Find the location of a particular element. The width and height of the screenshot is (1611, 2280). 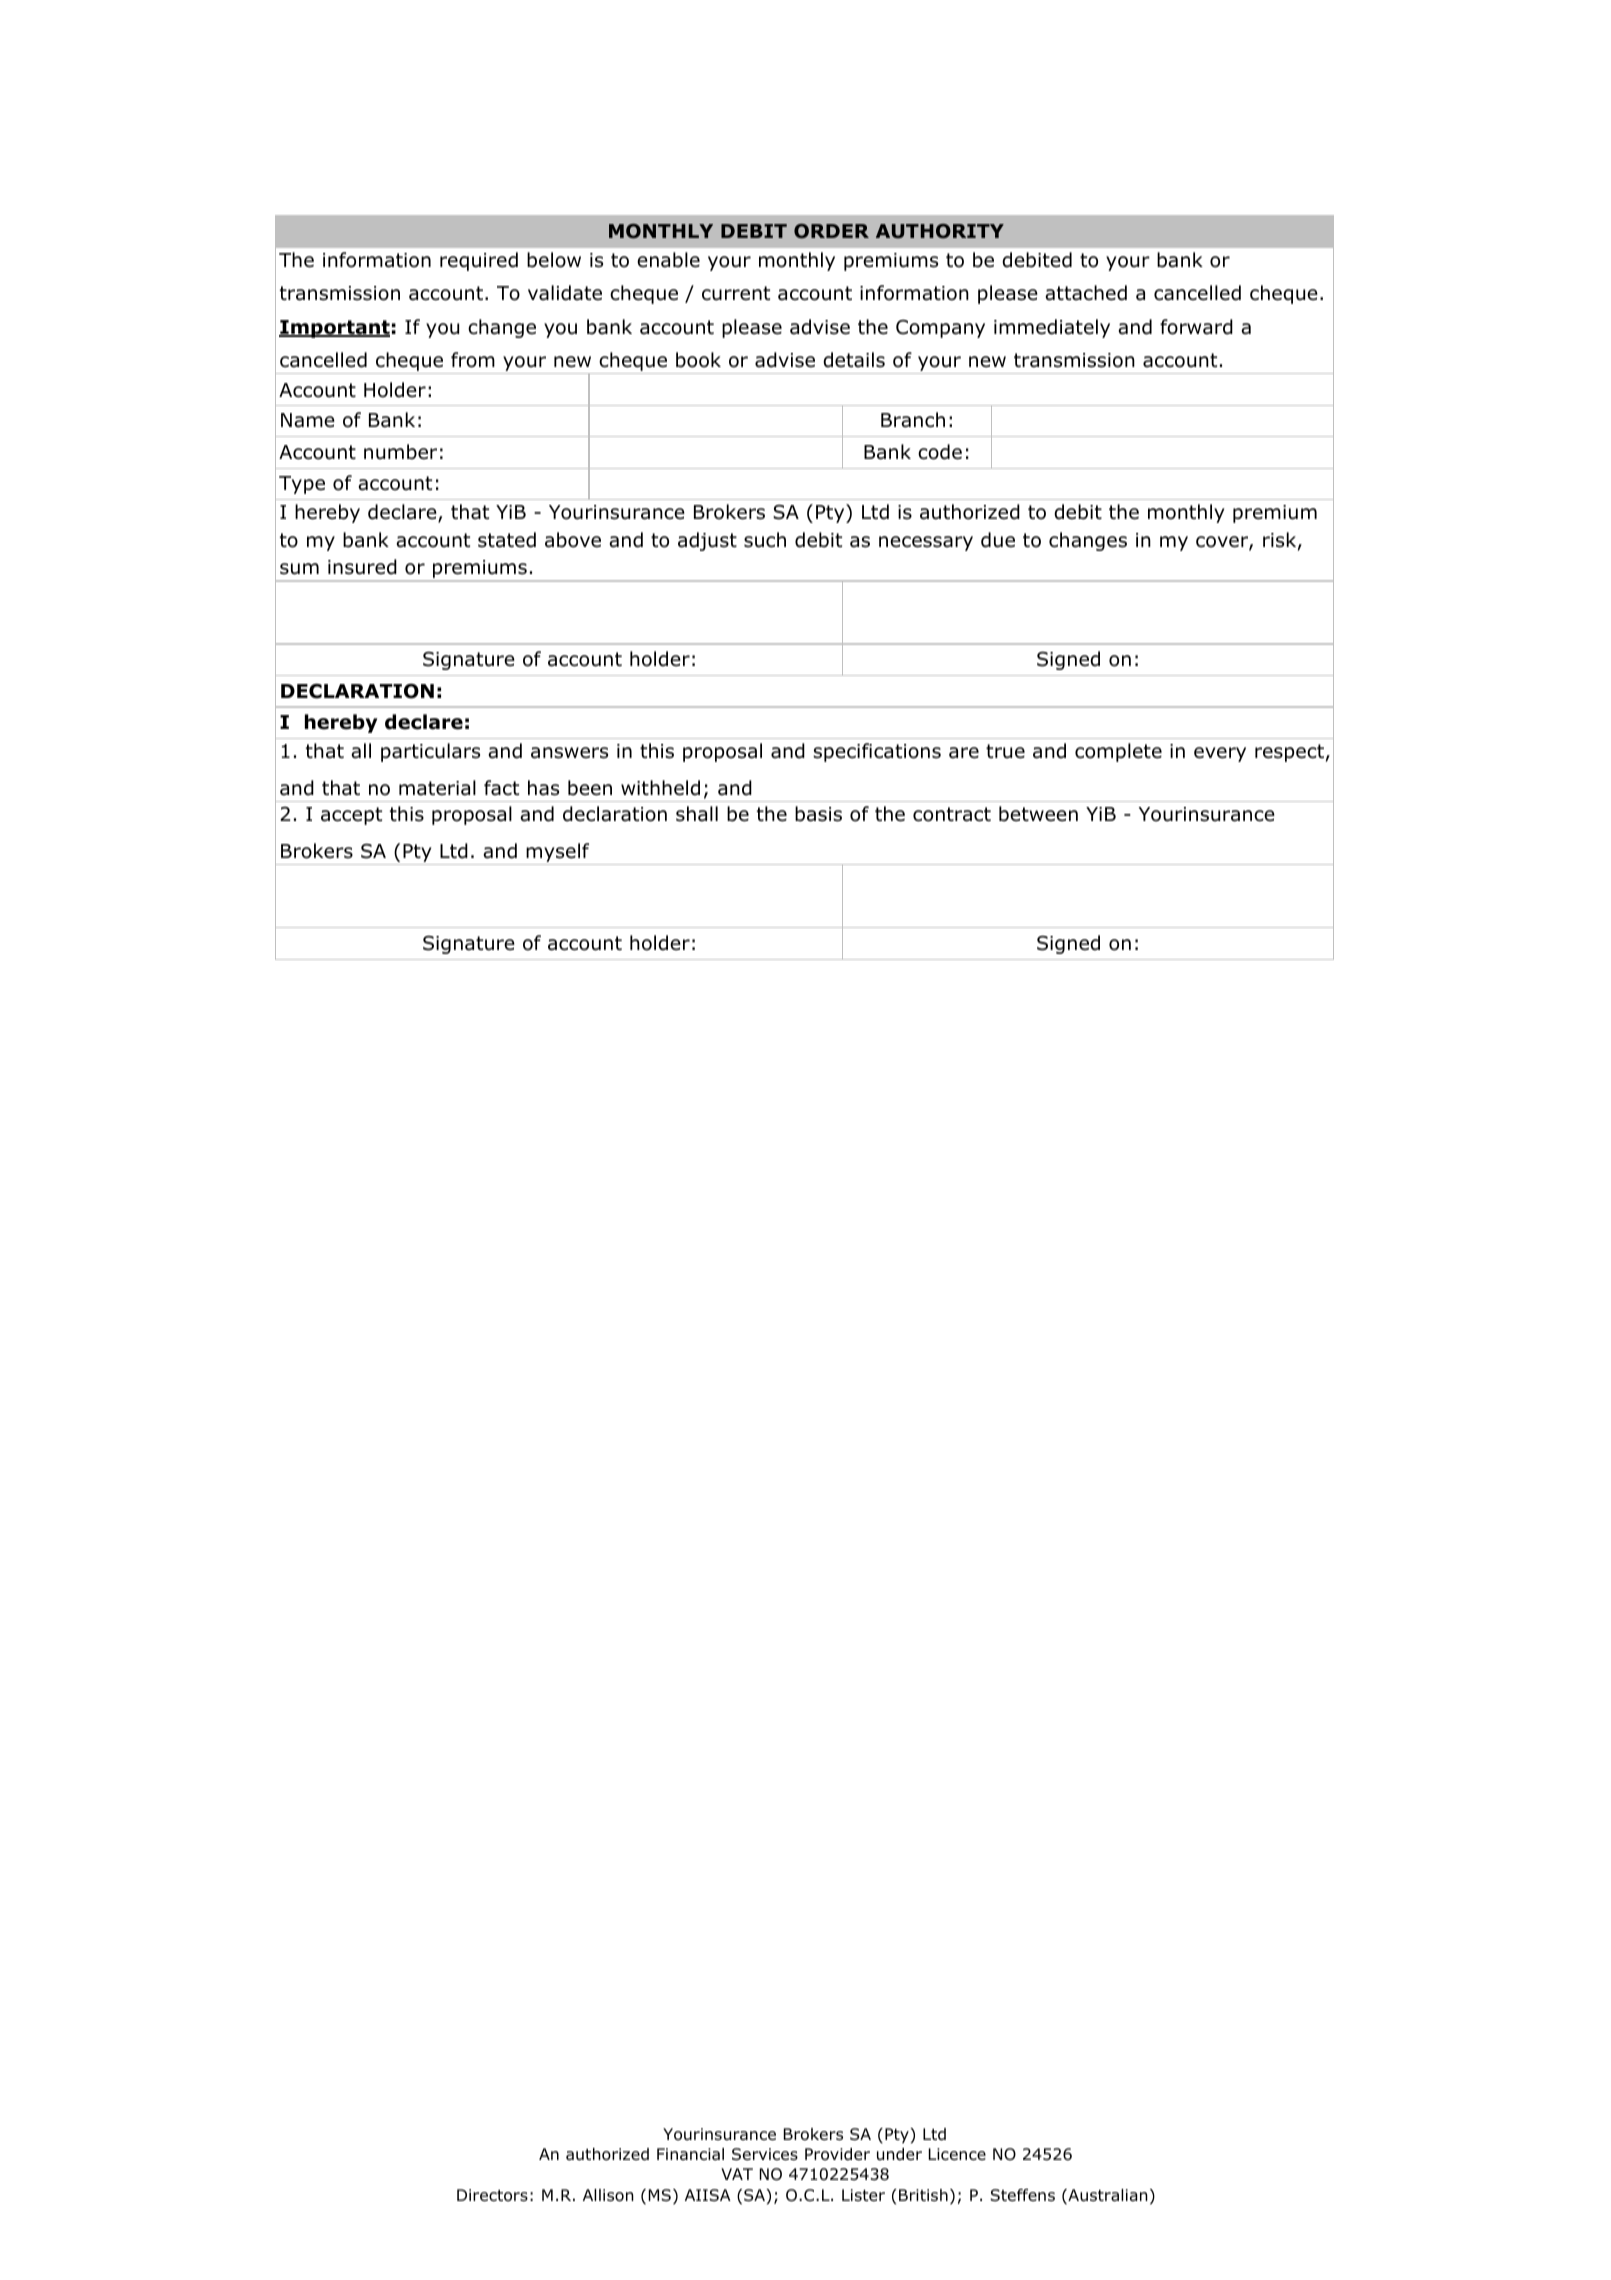

Allison is located at coordinates (608, 2195).
